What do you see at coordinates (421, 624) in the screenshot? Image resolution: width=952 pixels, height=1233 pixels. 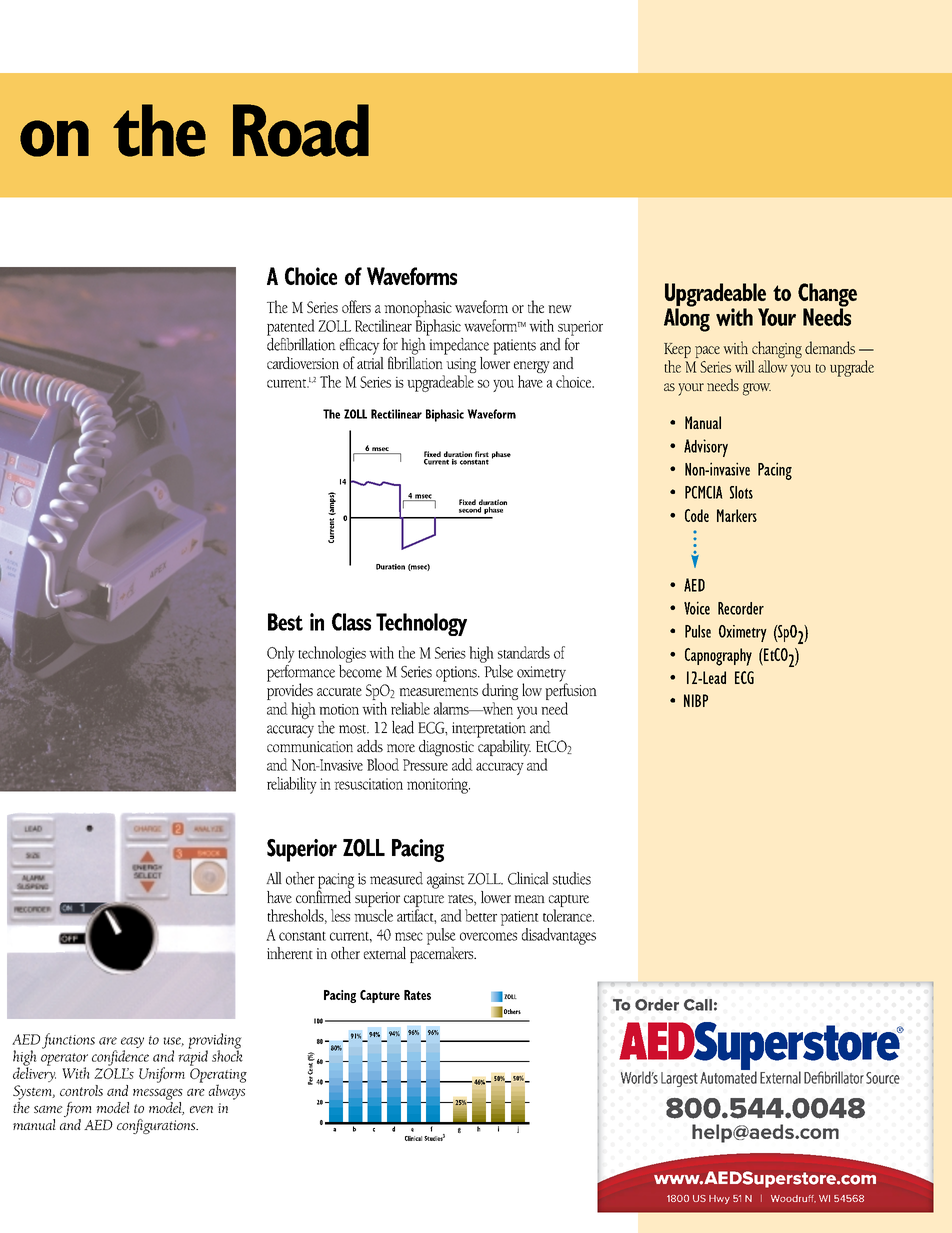 I see `Technology` at bounding box center [421, 624].
